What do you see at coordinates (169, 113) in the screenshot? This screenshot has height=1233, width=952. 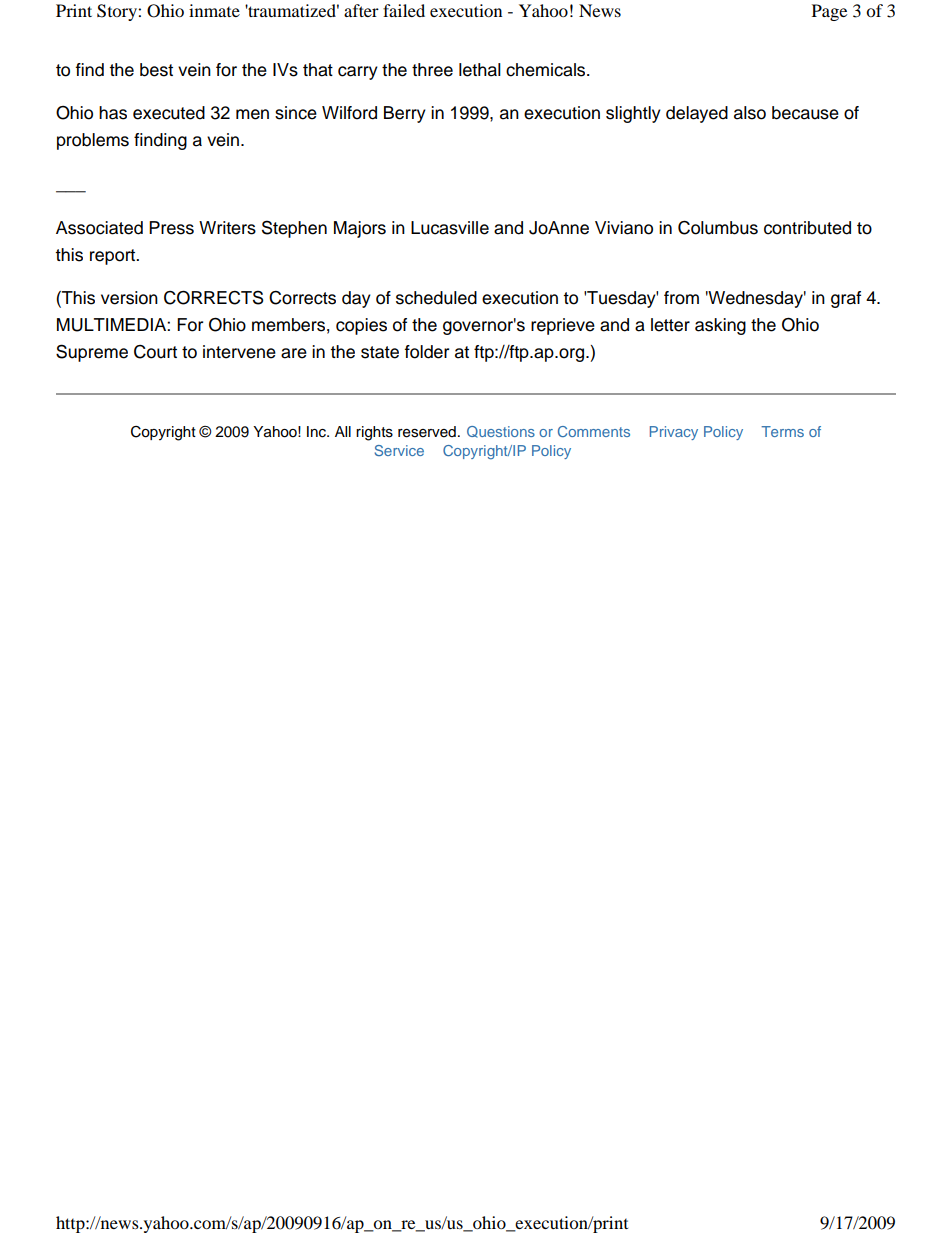 I see `executed` at bounding box center [169, 113].
